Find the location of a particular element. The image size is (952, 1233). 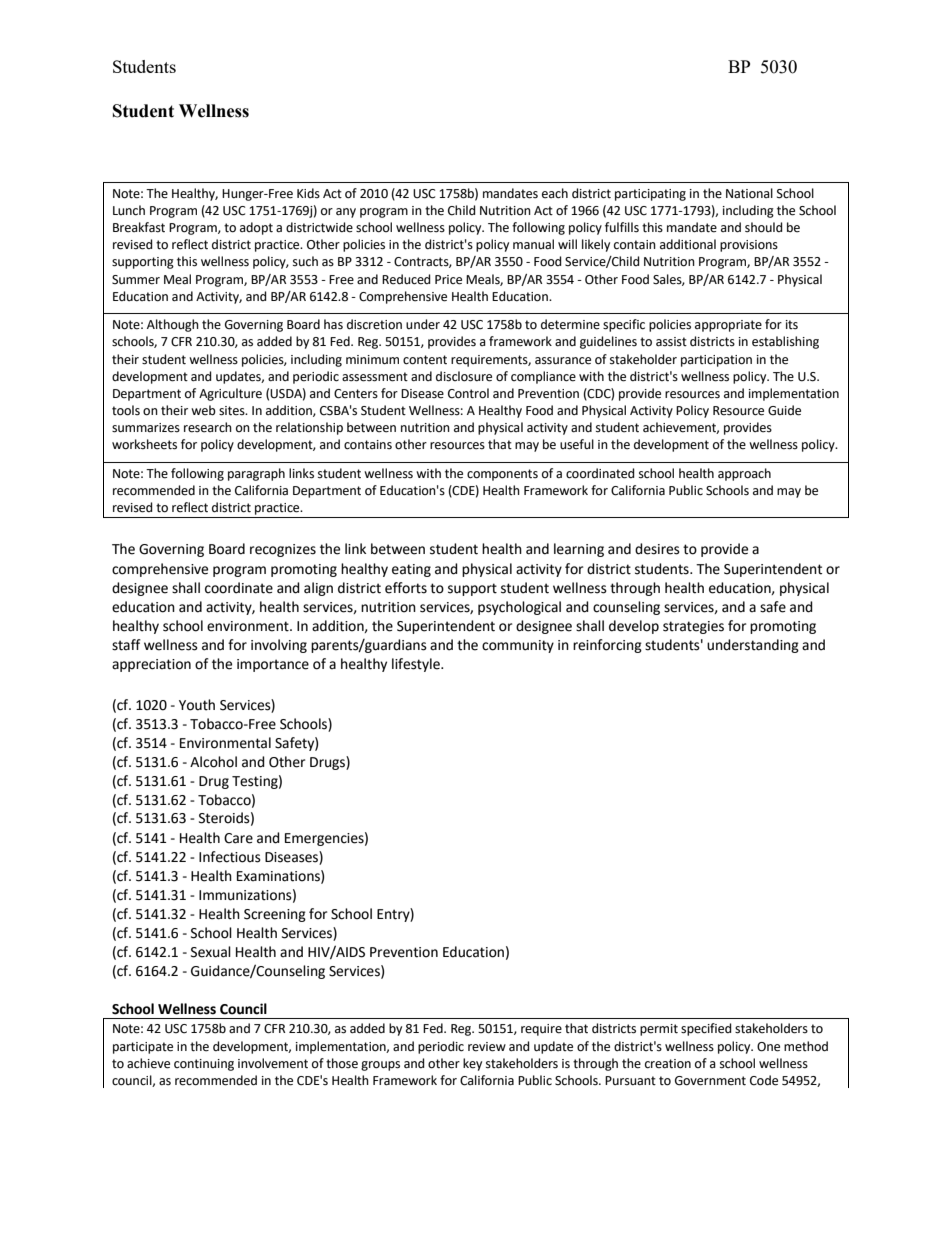

should is located at coordinates (764, 227).
